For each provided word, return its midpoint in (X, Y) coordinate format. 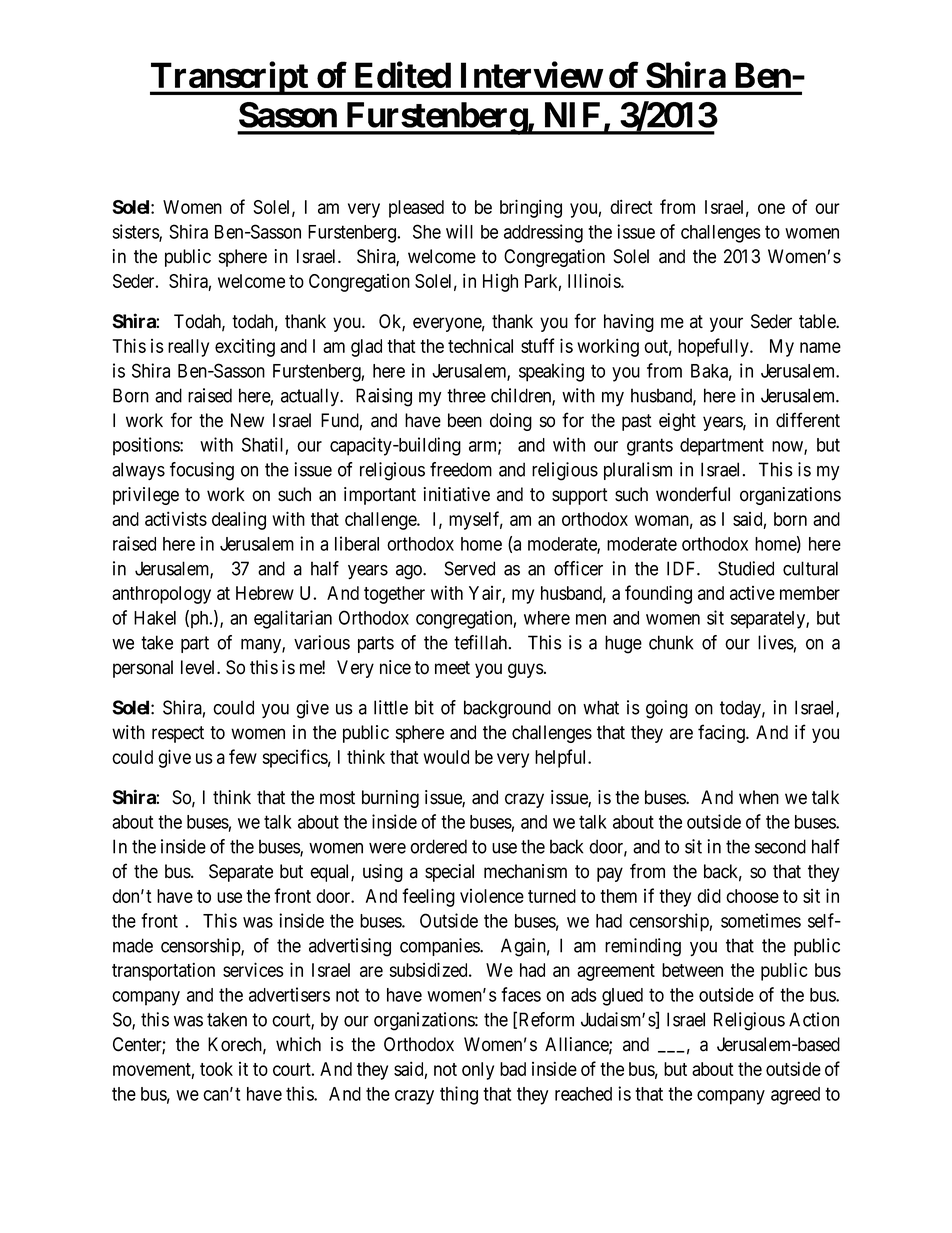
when (759, 797)
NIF (572, 115)
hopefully (714, 347)
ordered (438, 846)
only (478, 1071)
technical (480, 345)
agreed (795, 1096)
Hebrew (265, 593)
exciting (245, 347)
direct (631, 206)
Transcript (230, 78)
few (243, 756)
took (216, 1069)
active (752, 593)
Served (469, 568)
